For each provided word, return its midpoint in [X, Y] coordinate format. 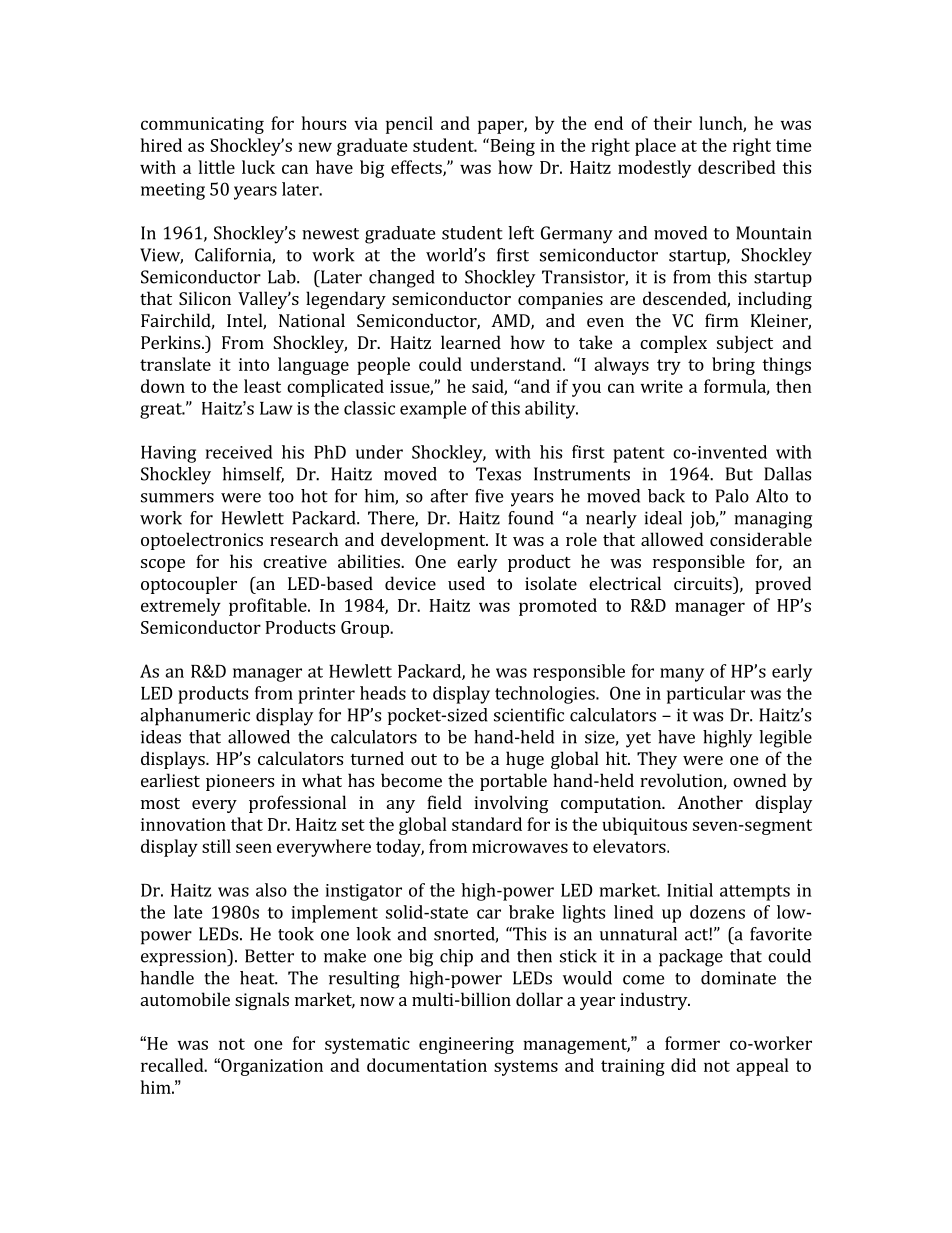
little [217, 167]
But [739, 474]
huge [525, 760]
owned [760, 780]
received [239, 452]
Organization [271, 1067]
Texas [498, 474]
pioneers [240, 782]
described [737, 167]
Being [511, 147]
